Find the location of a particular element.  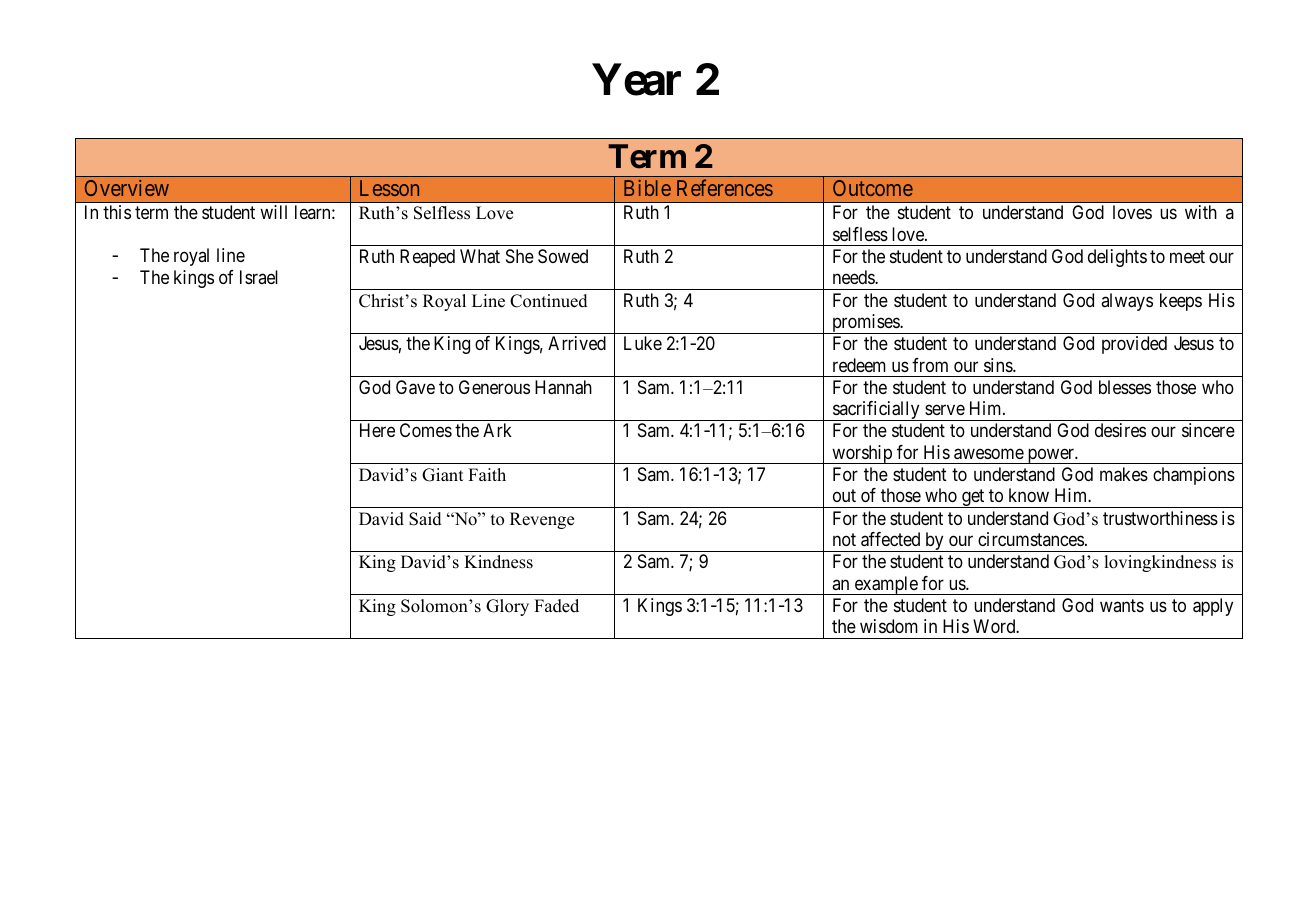

Gave is located at coordinates (415, 387).
